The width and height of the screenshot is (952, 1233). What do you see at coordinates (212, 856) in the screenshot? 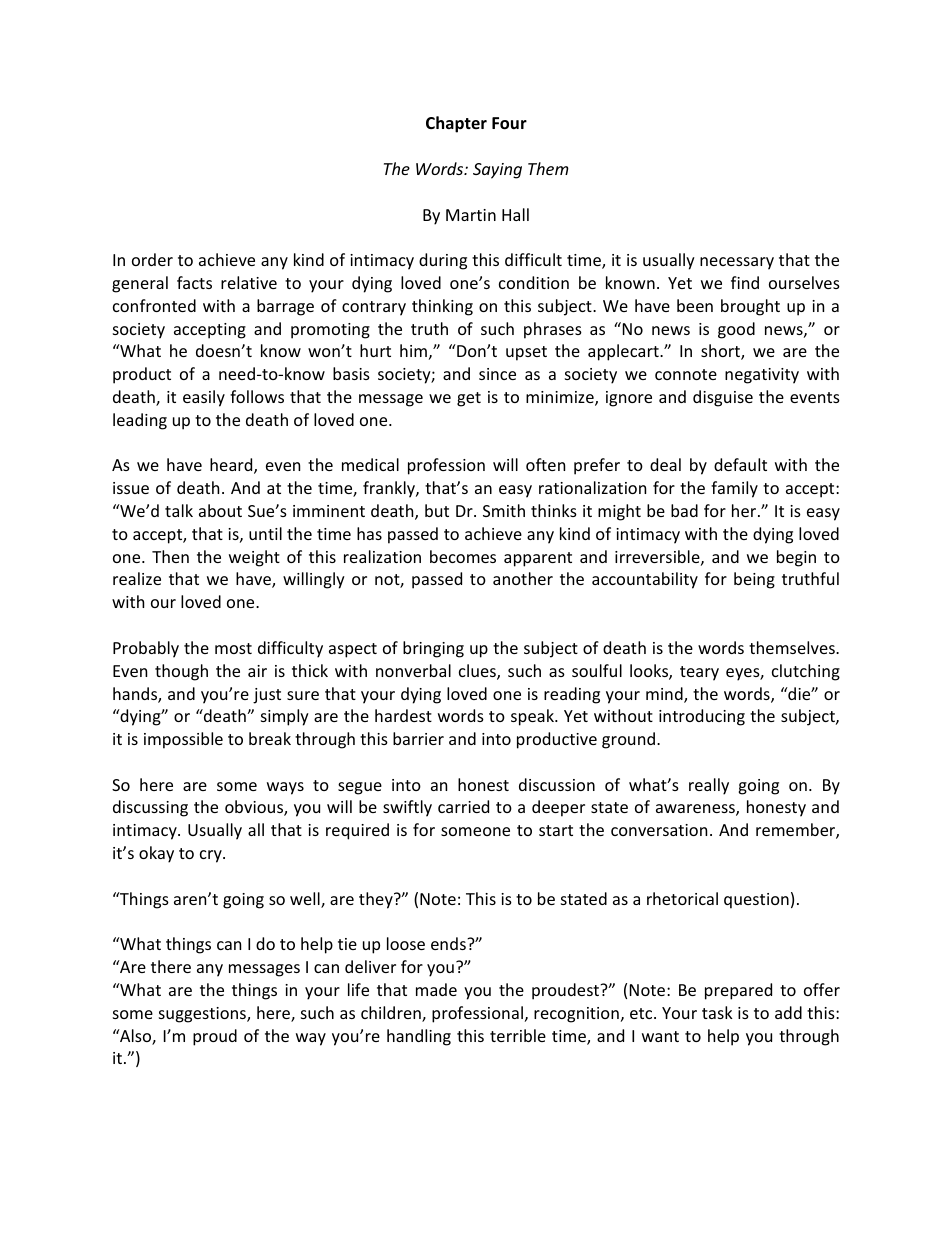
I see `cry` at bounding box center [212, 856].
